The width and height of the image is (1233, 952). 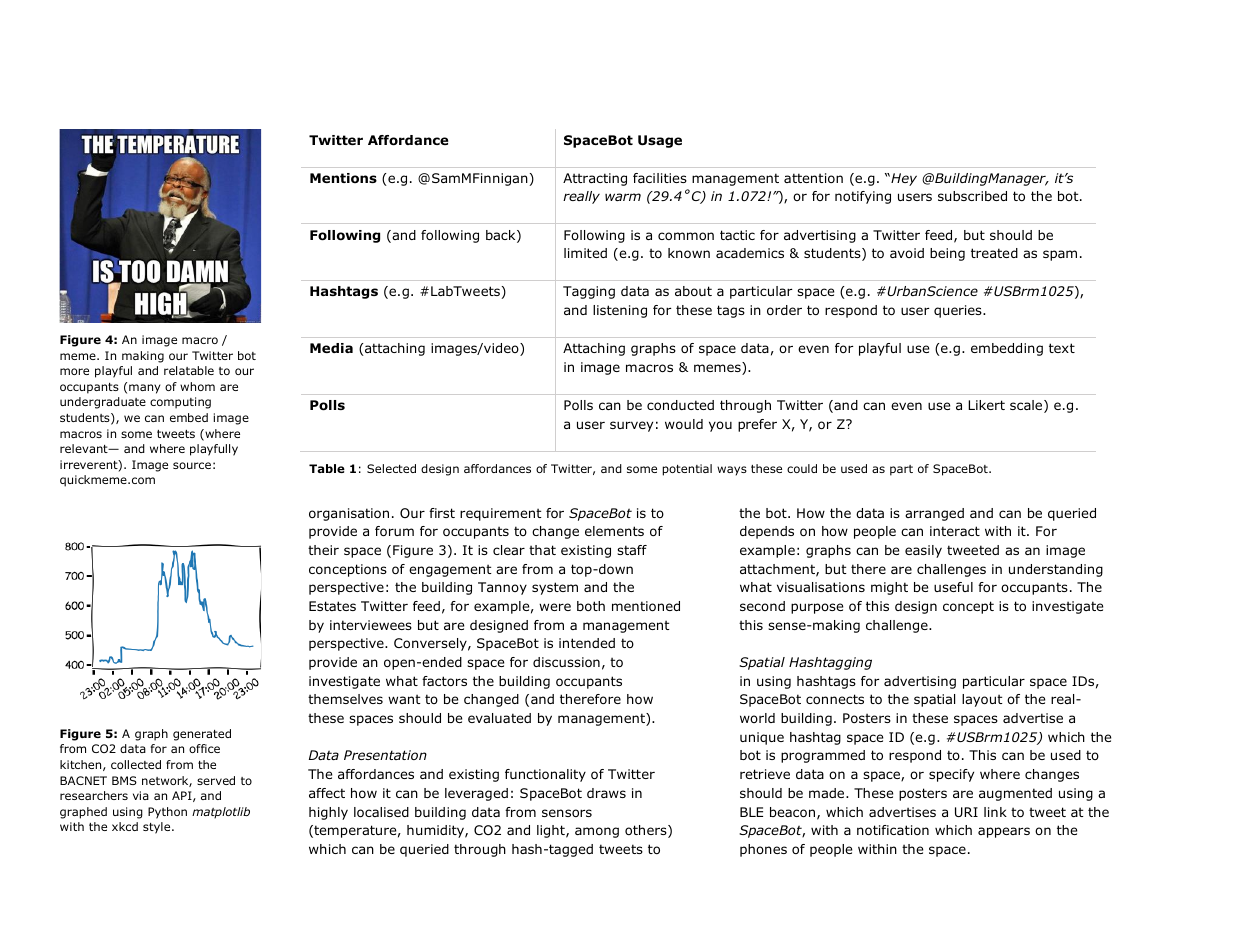 I want to click on notification, so click(x=893, y=830).
